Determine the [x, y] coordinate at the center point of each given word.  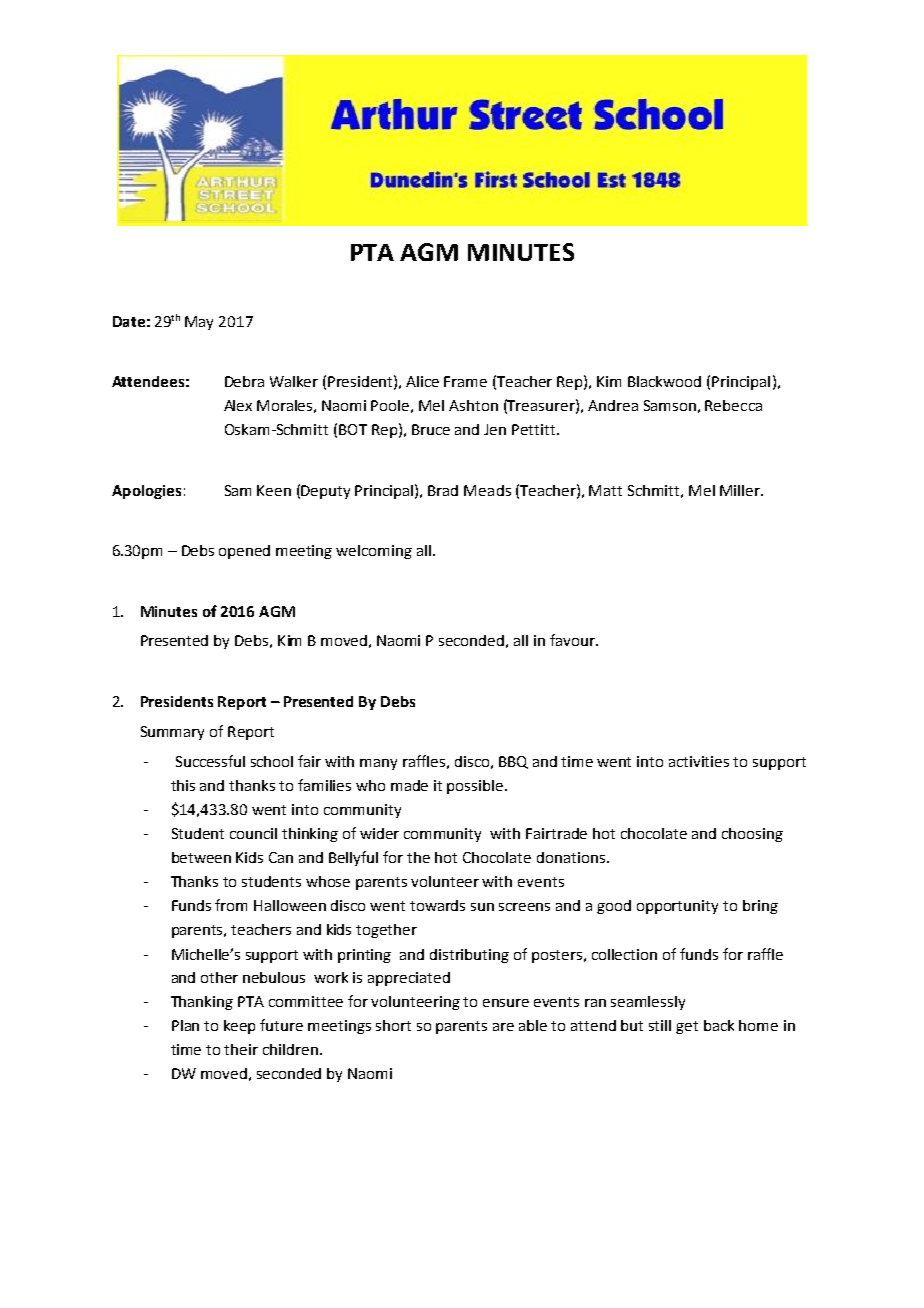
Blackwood [664, 381]
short [393, 1025]
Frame [465, 381]
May [199, 323]
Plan [185, 1025]
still [660, 1025]
